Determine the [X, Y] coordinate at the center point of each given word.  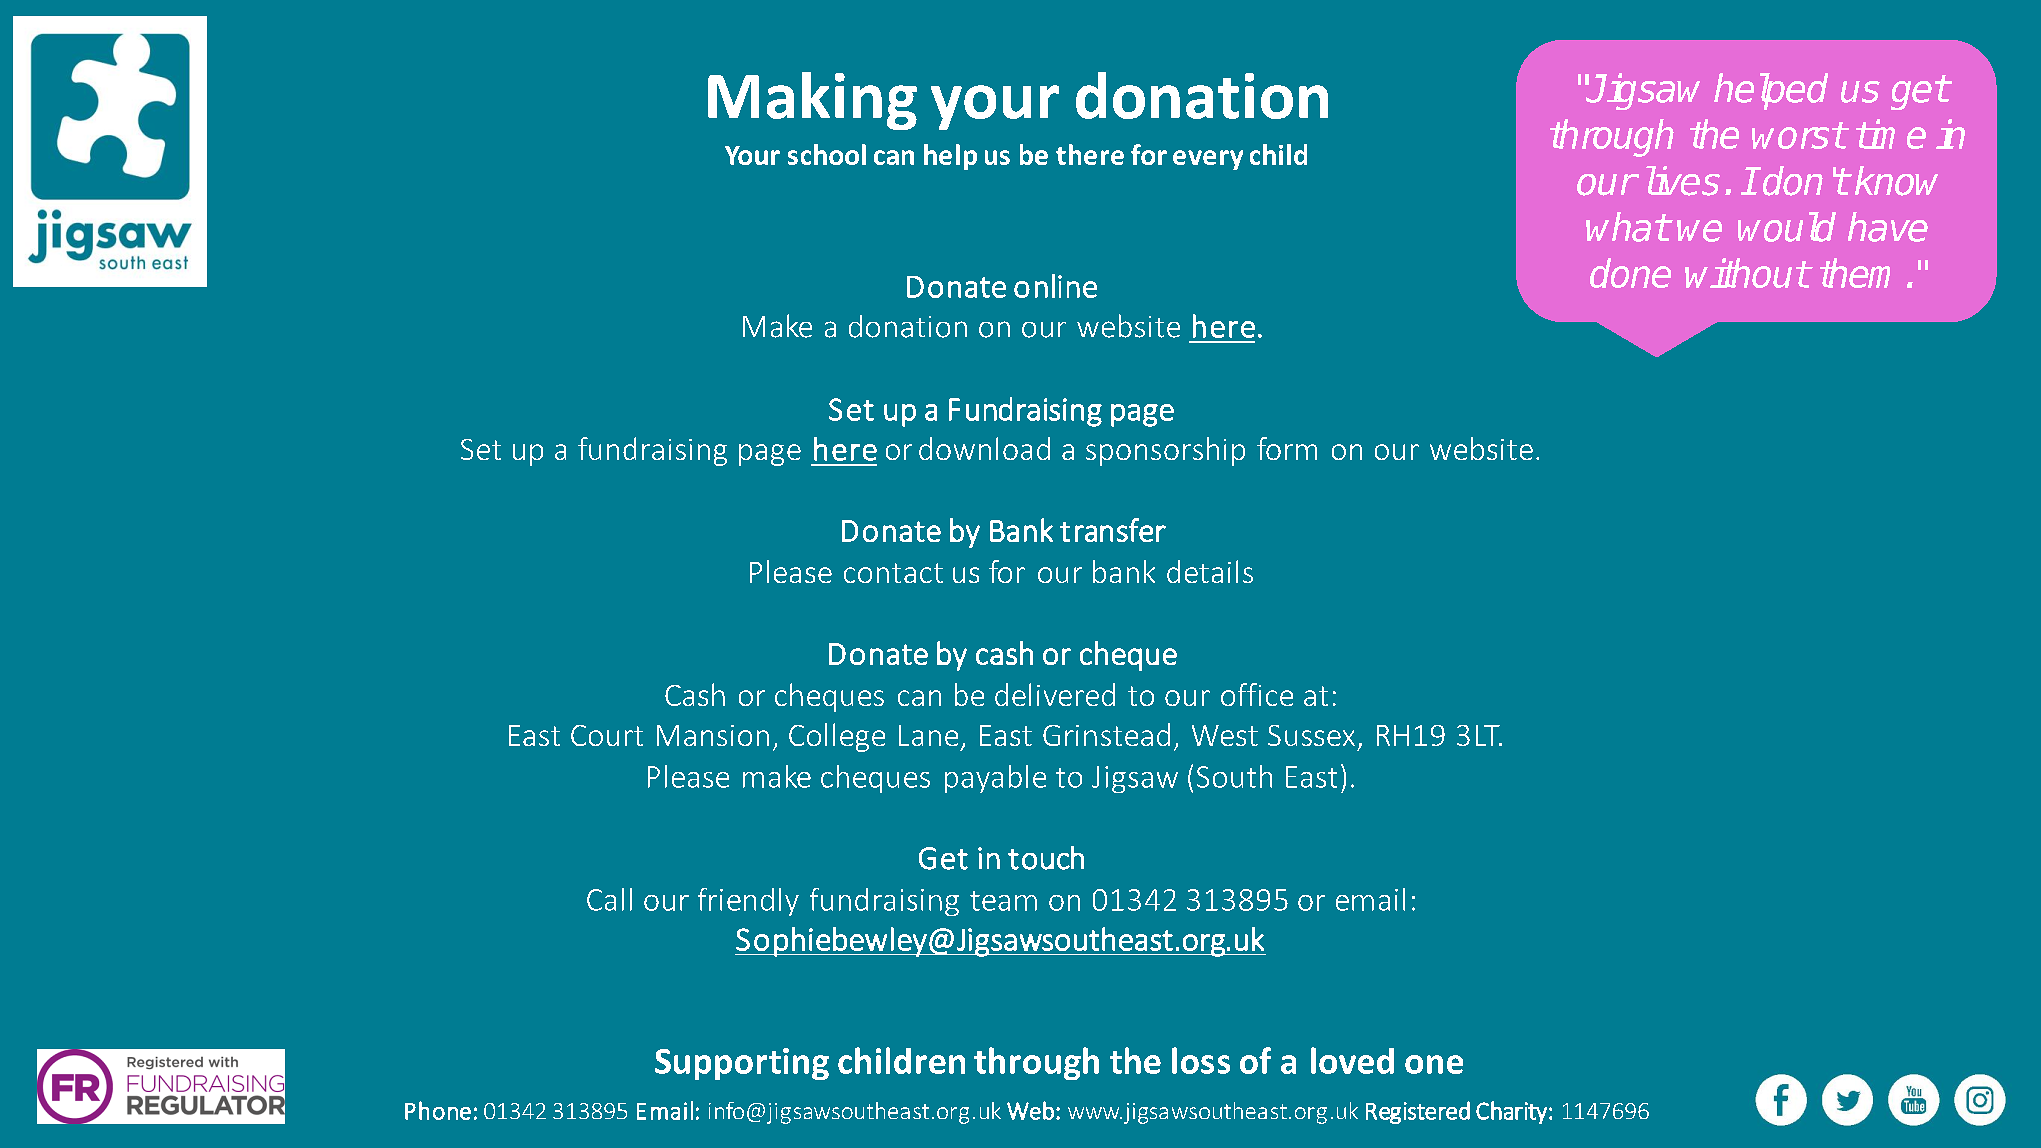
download [984, 448]
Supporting [742, 1064]
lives [1683, 181]
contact [893, 573]
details [1210, 571]
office [1257, 694]
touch [1046, 858]
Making [812, 101]
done [1630, 273]
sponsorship [1165, 451]
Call [609, 899]
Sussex [1311, 735]
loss [1201, 1060]
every [1208, 160]
